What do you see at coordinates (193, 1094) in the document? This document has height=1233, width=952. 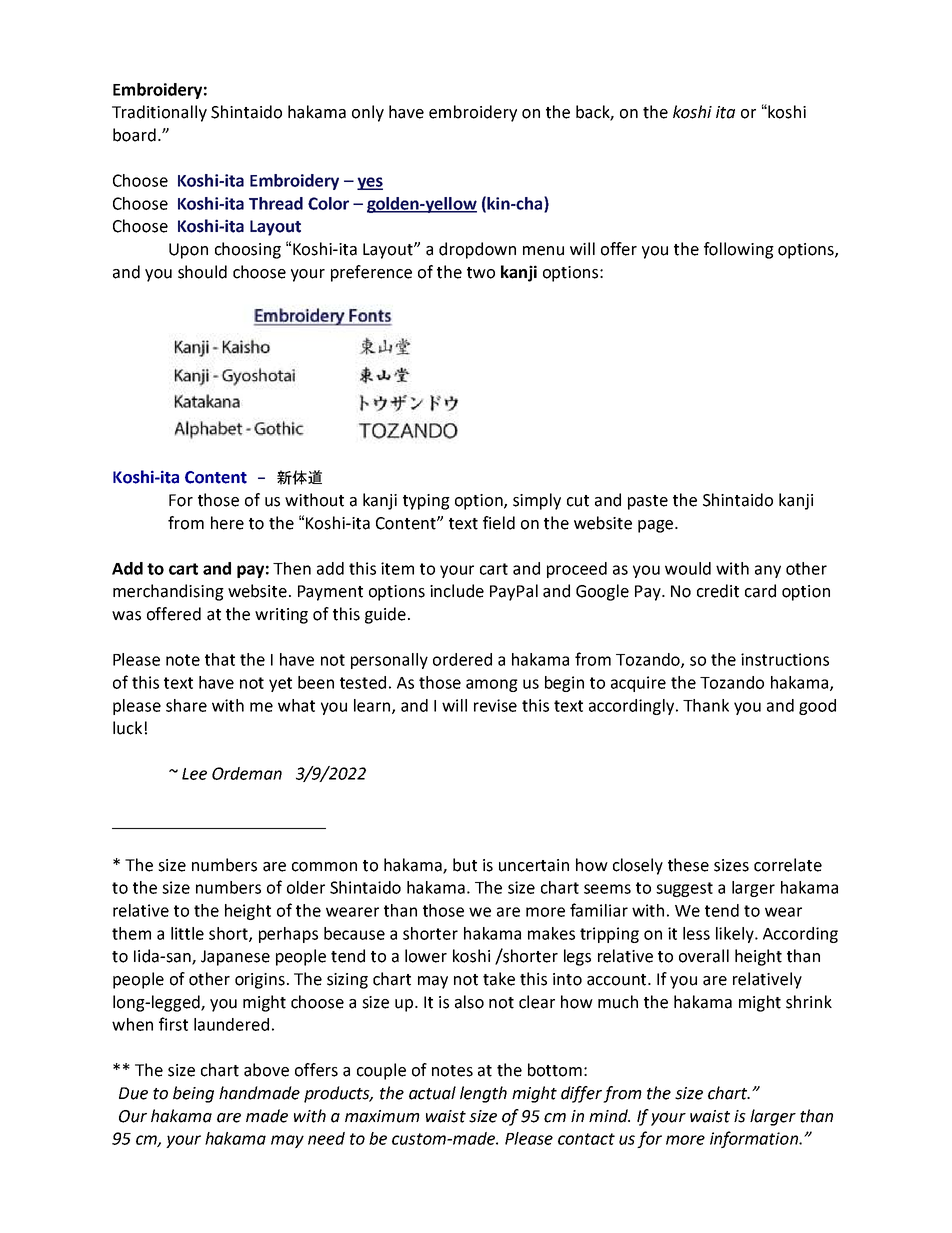 I see `being` at bounding box center [193, 1094].
